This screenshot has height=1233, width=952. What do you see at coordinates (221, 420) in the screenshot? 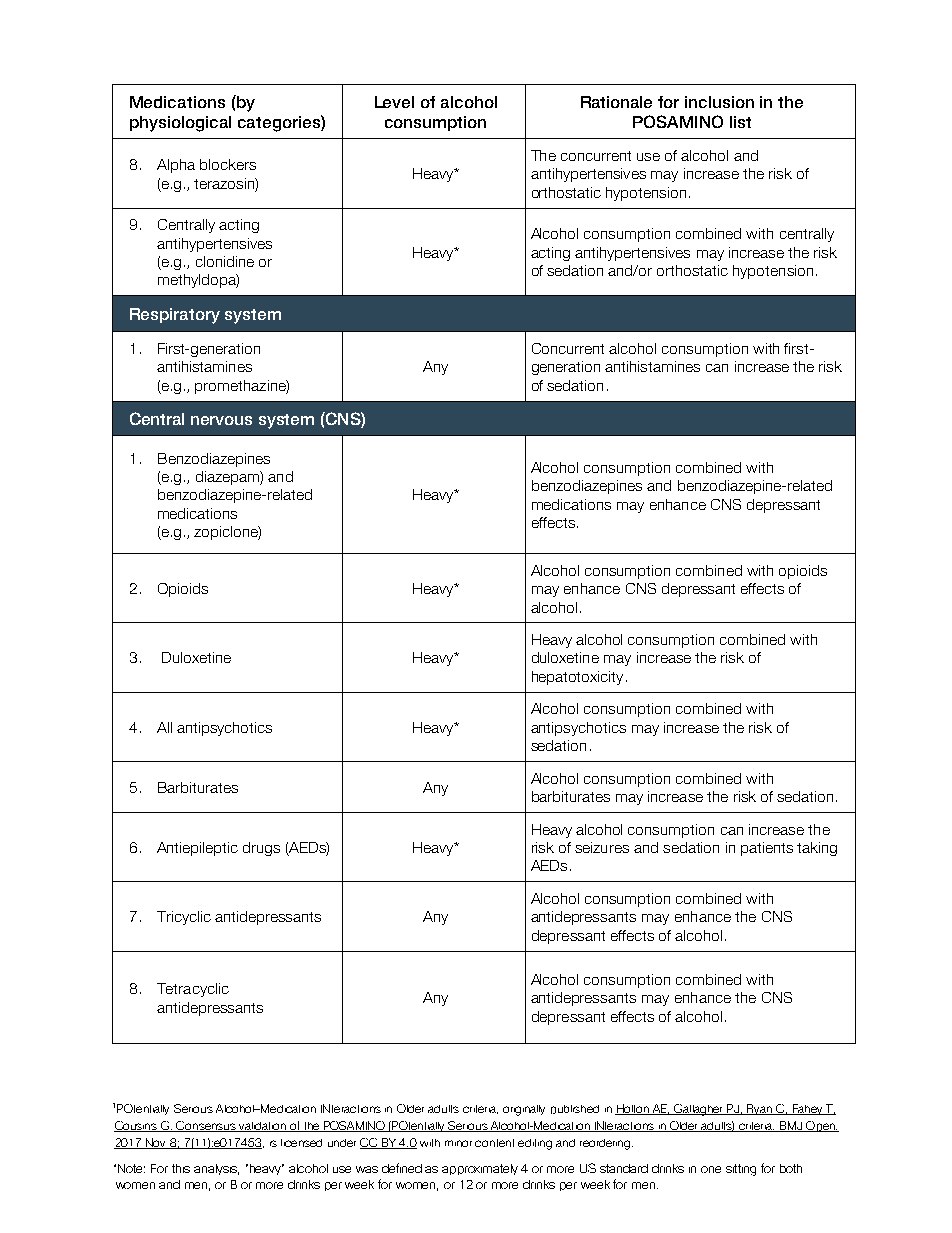
I see `nervous` at bounding box center [221, 420].
